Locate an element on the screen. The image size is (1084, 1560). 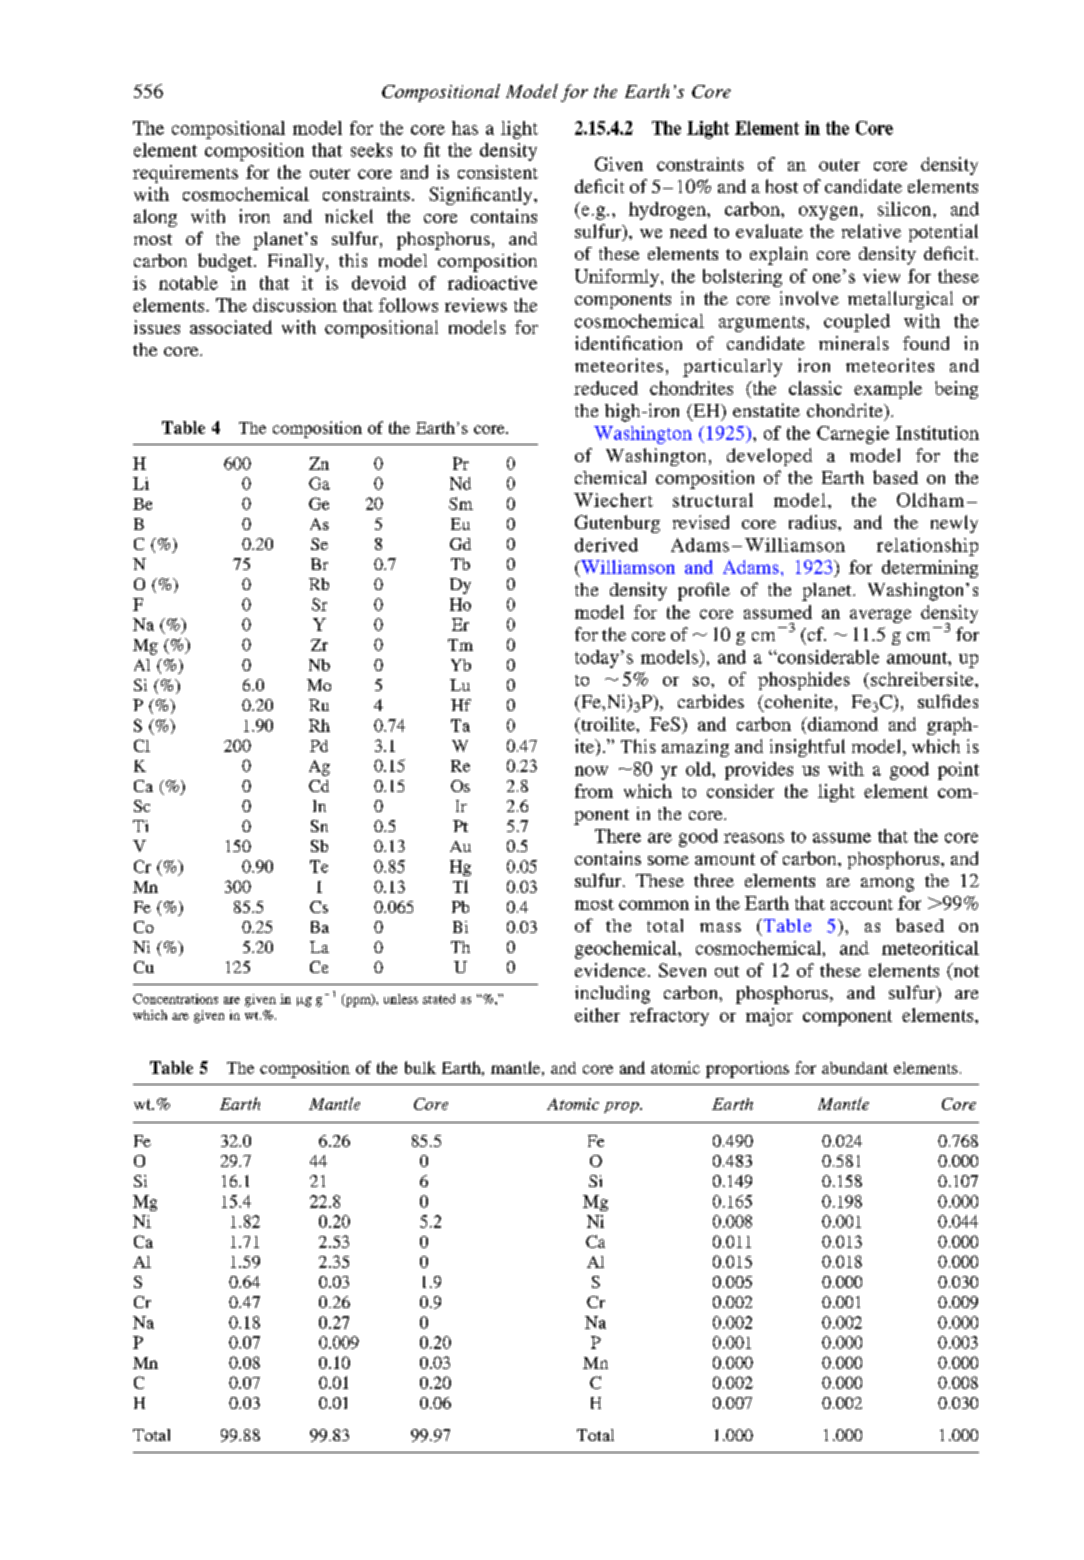
profile is located at coordinates (704, 591).
